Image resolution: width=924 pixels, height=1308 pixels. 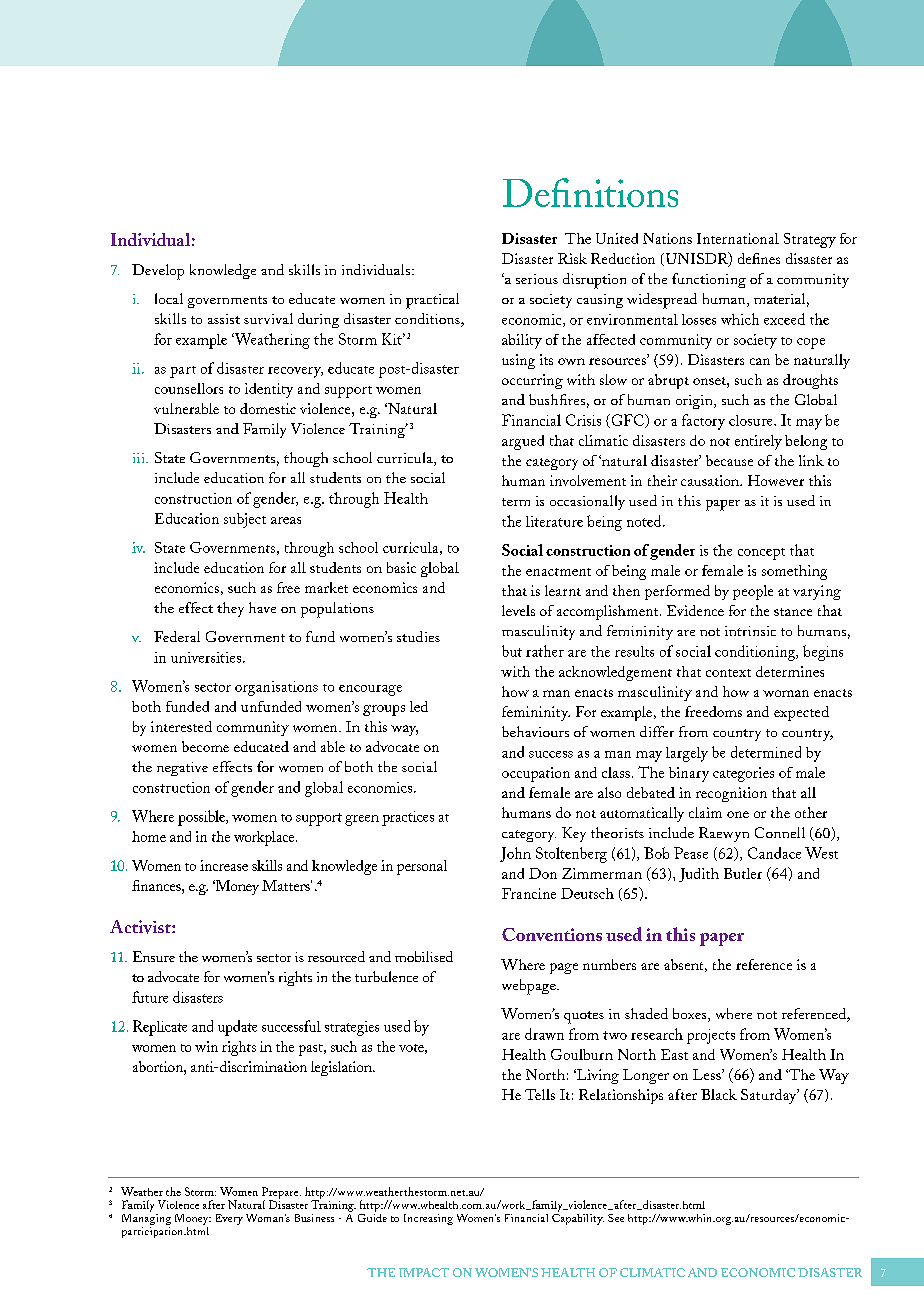 What do you see at coordinates (759, 258) in the page?
I see `defines` at bounding box center [759, 258].
